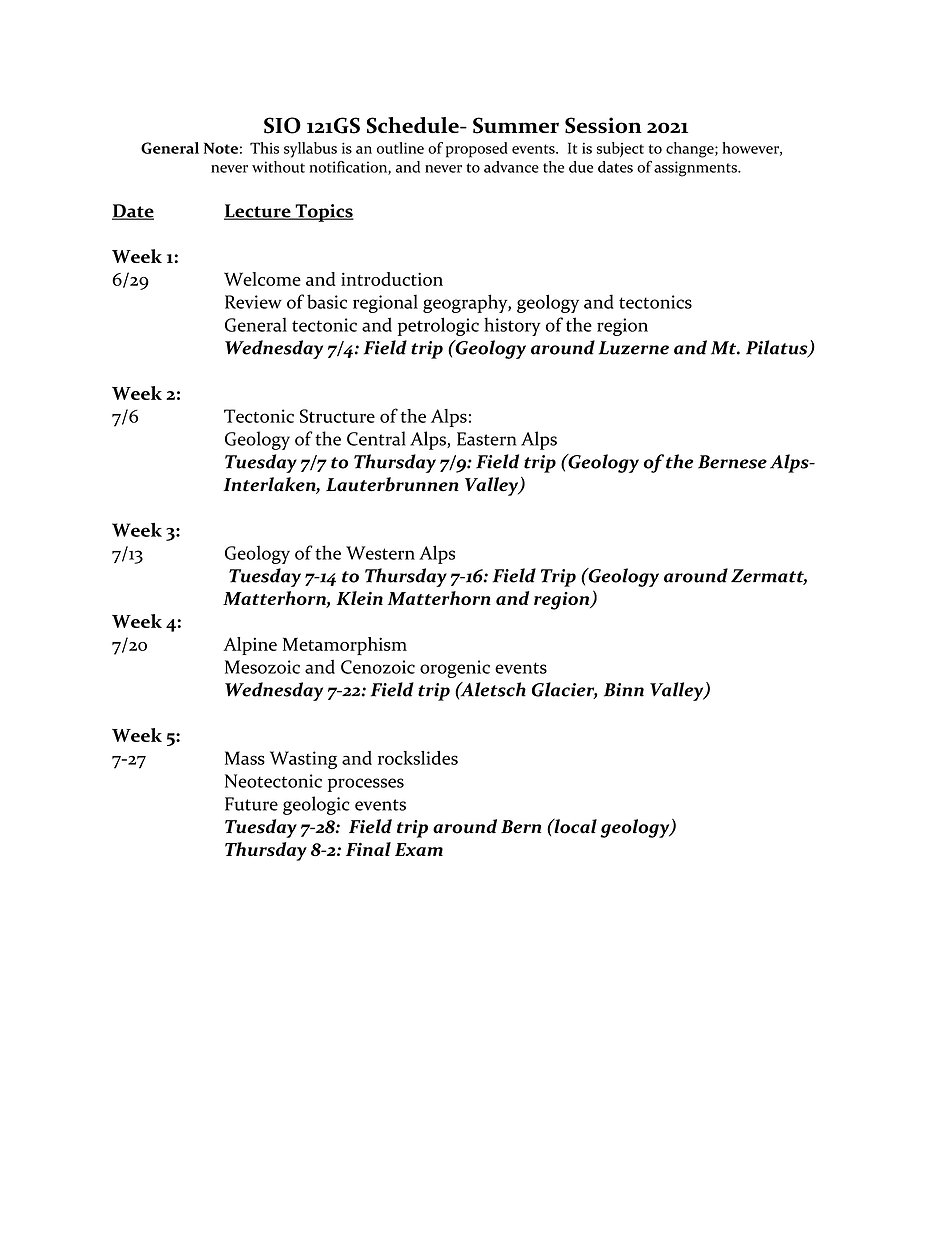 The image size is (952, 1233). I want to click on Structure, so click(337, 416).
